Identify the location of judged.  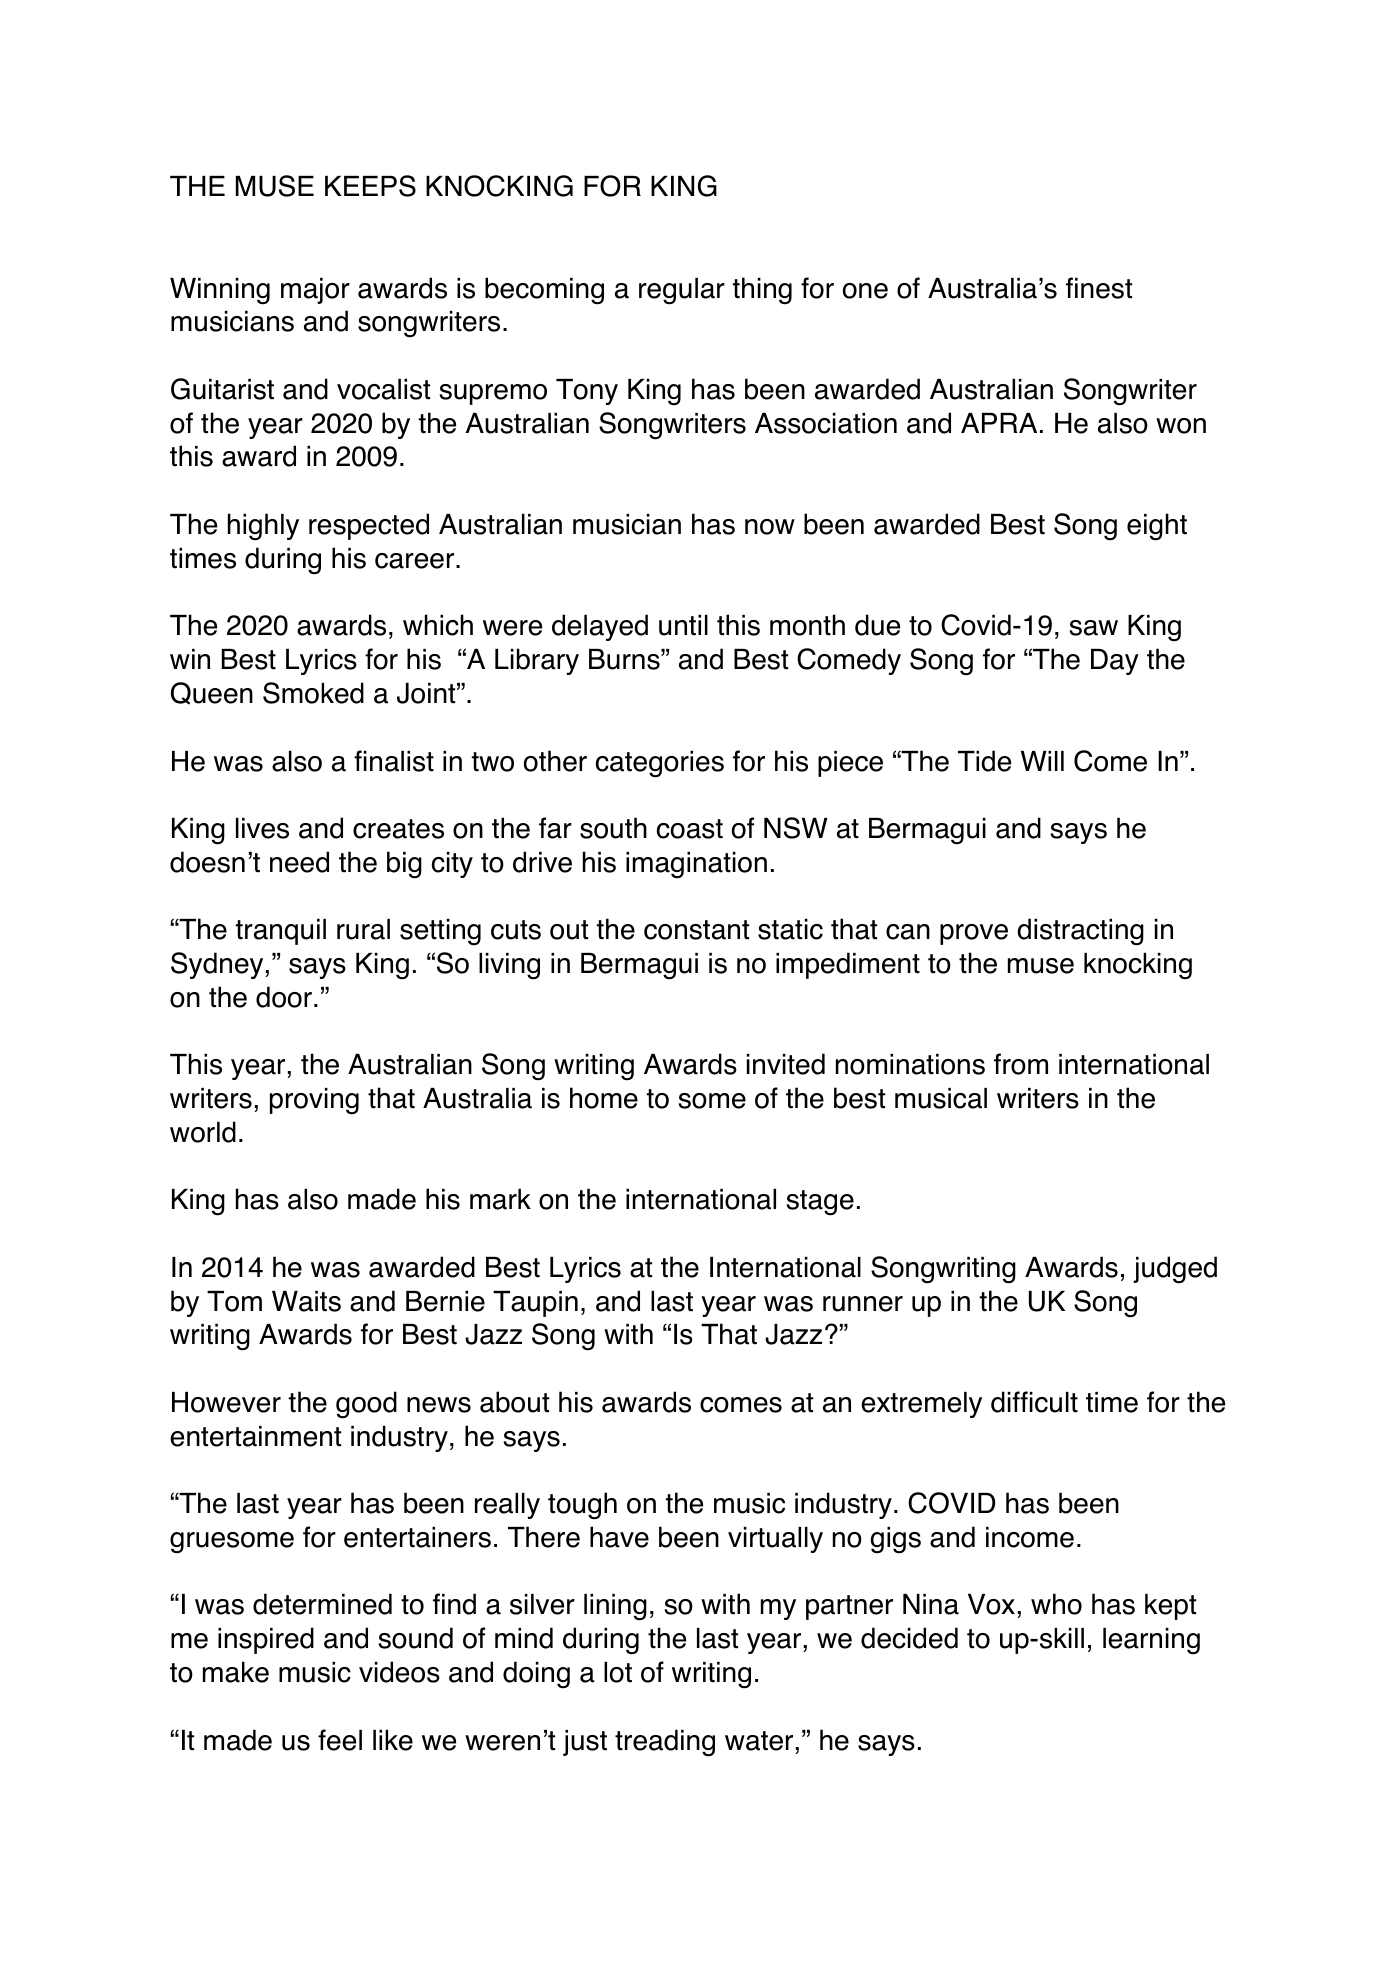
(1175, 1270).
